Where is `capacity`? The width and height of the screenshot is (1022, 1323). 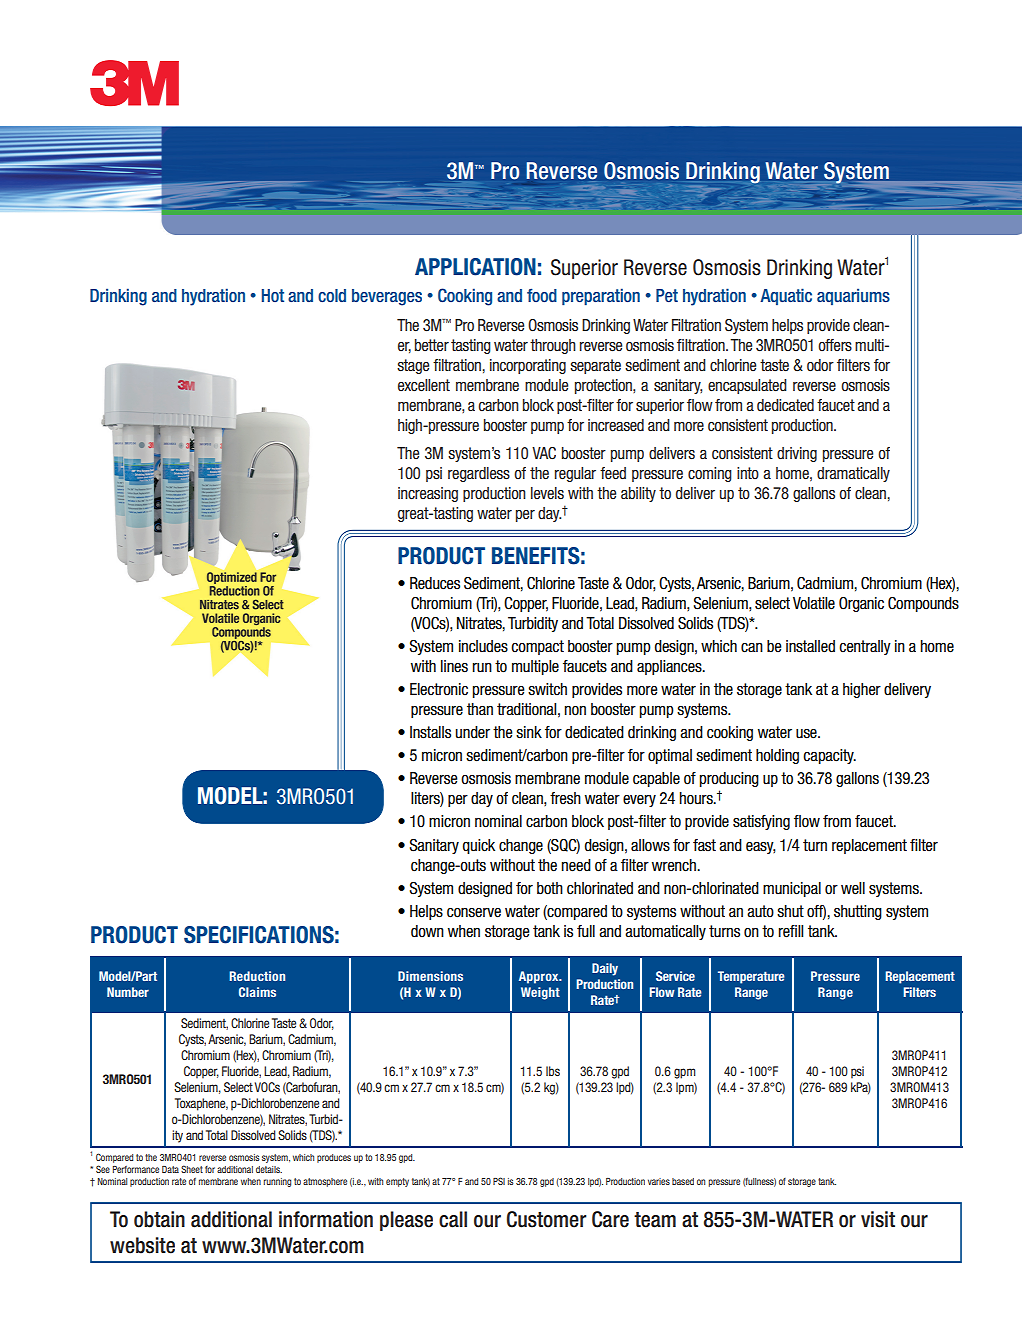
capacity is located at coordinates (829, 756).
